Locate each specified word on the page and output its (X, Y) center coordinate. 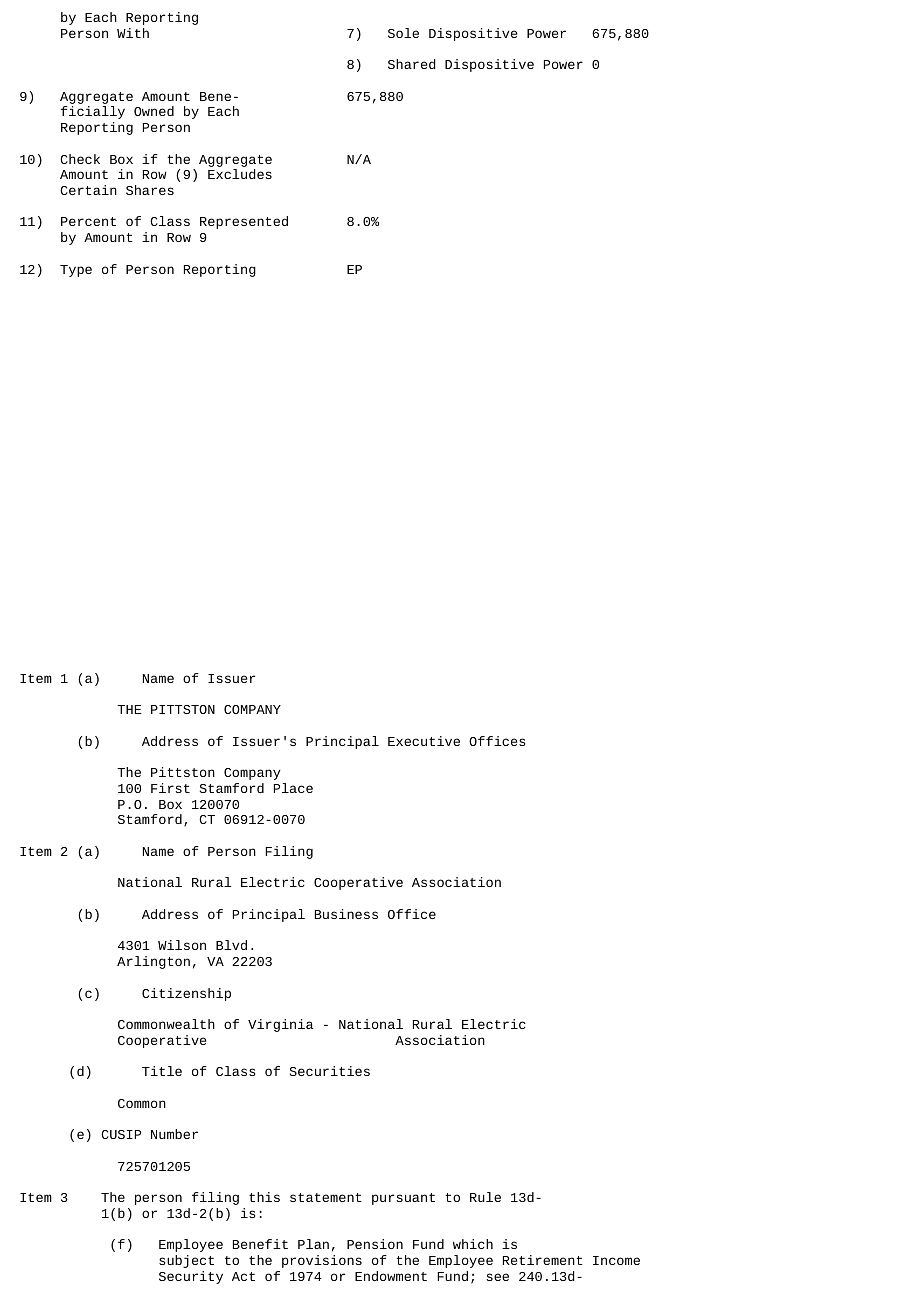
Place (293, 788)
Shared (412, 64)
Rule (485, 1197)
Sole (403, 33)
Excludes (240, 174)
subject (186, 1261)
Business (346, 914)
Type (76, 271)
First (170, 788)
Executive (424, 741)
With (133, 33)
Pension (375, 1244)
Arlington (153, 962)
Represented (244, 222)
